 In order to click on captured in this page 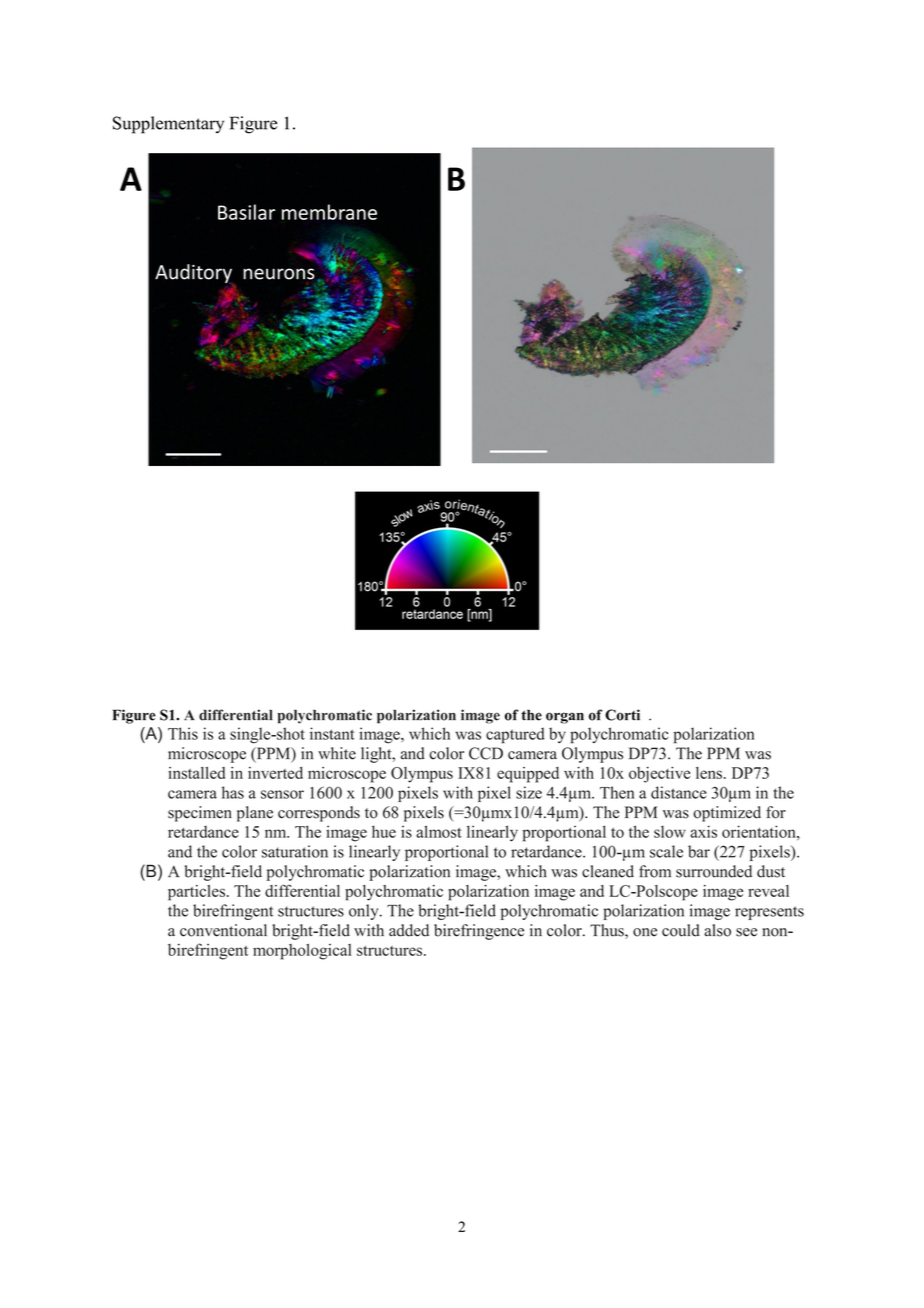, I will do `click(515, 735)`.
